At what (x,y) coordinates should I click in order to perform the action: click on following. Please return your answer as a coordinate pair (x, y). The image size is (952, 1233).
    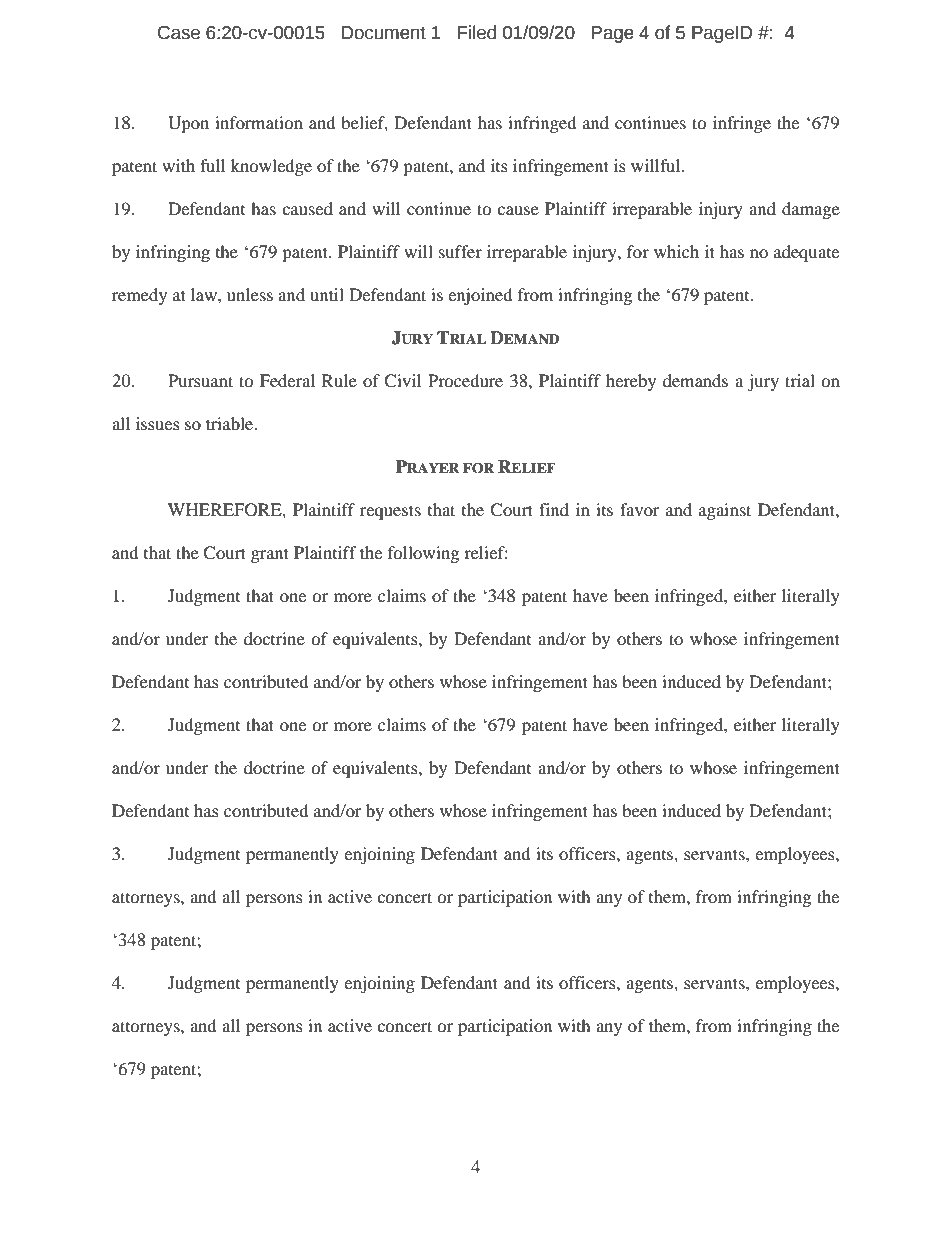
    Looking at the image, I should click on (423, 554).
